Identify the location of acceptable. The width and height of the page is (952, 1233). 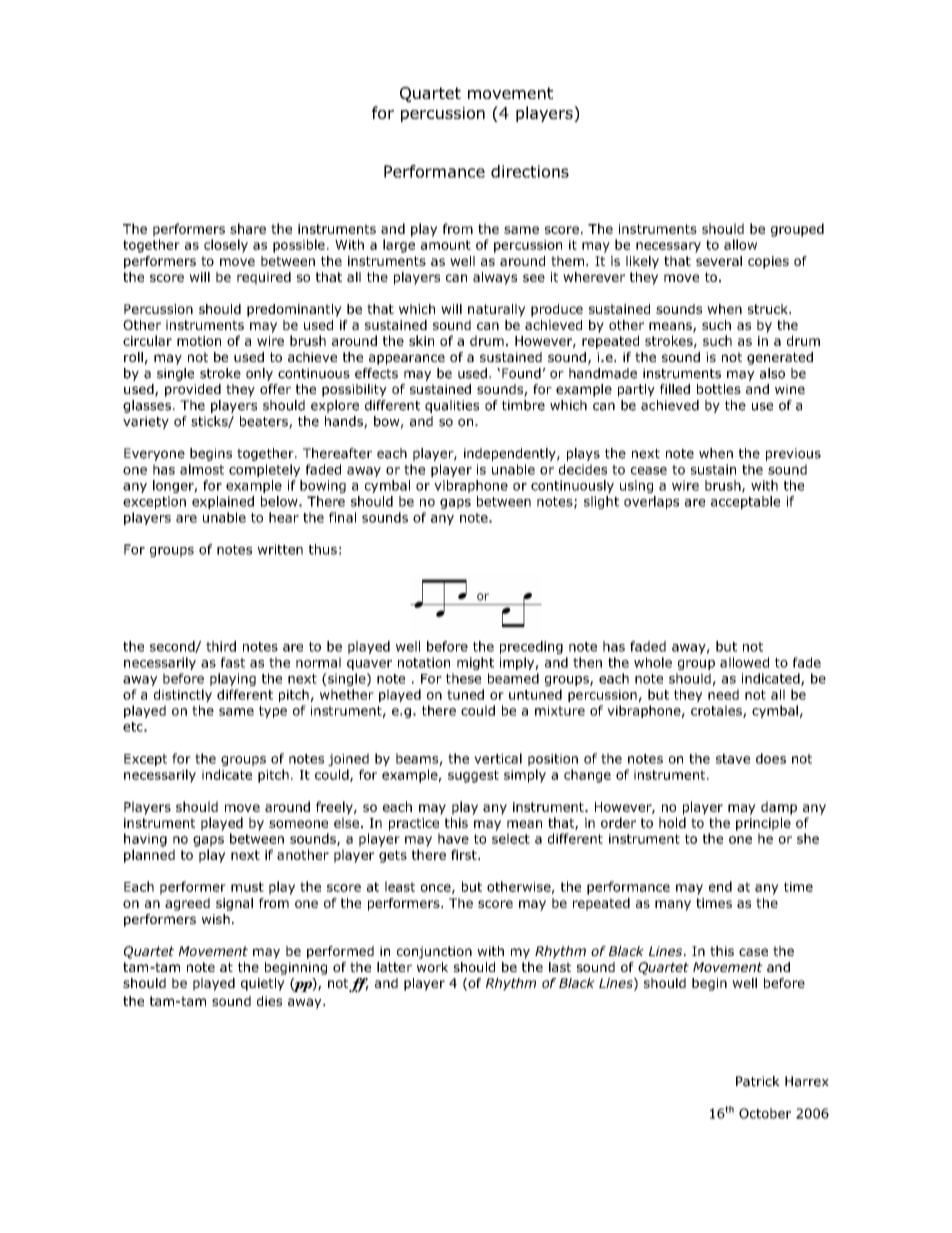
(745, 502).
